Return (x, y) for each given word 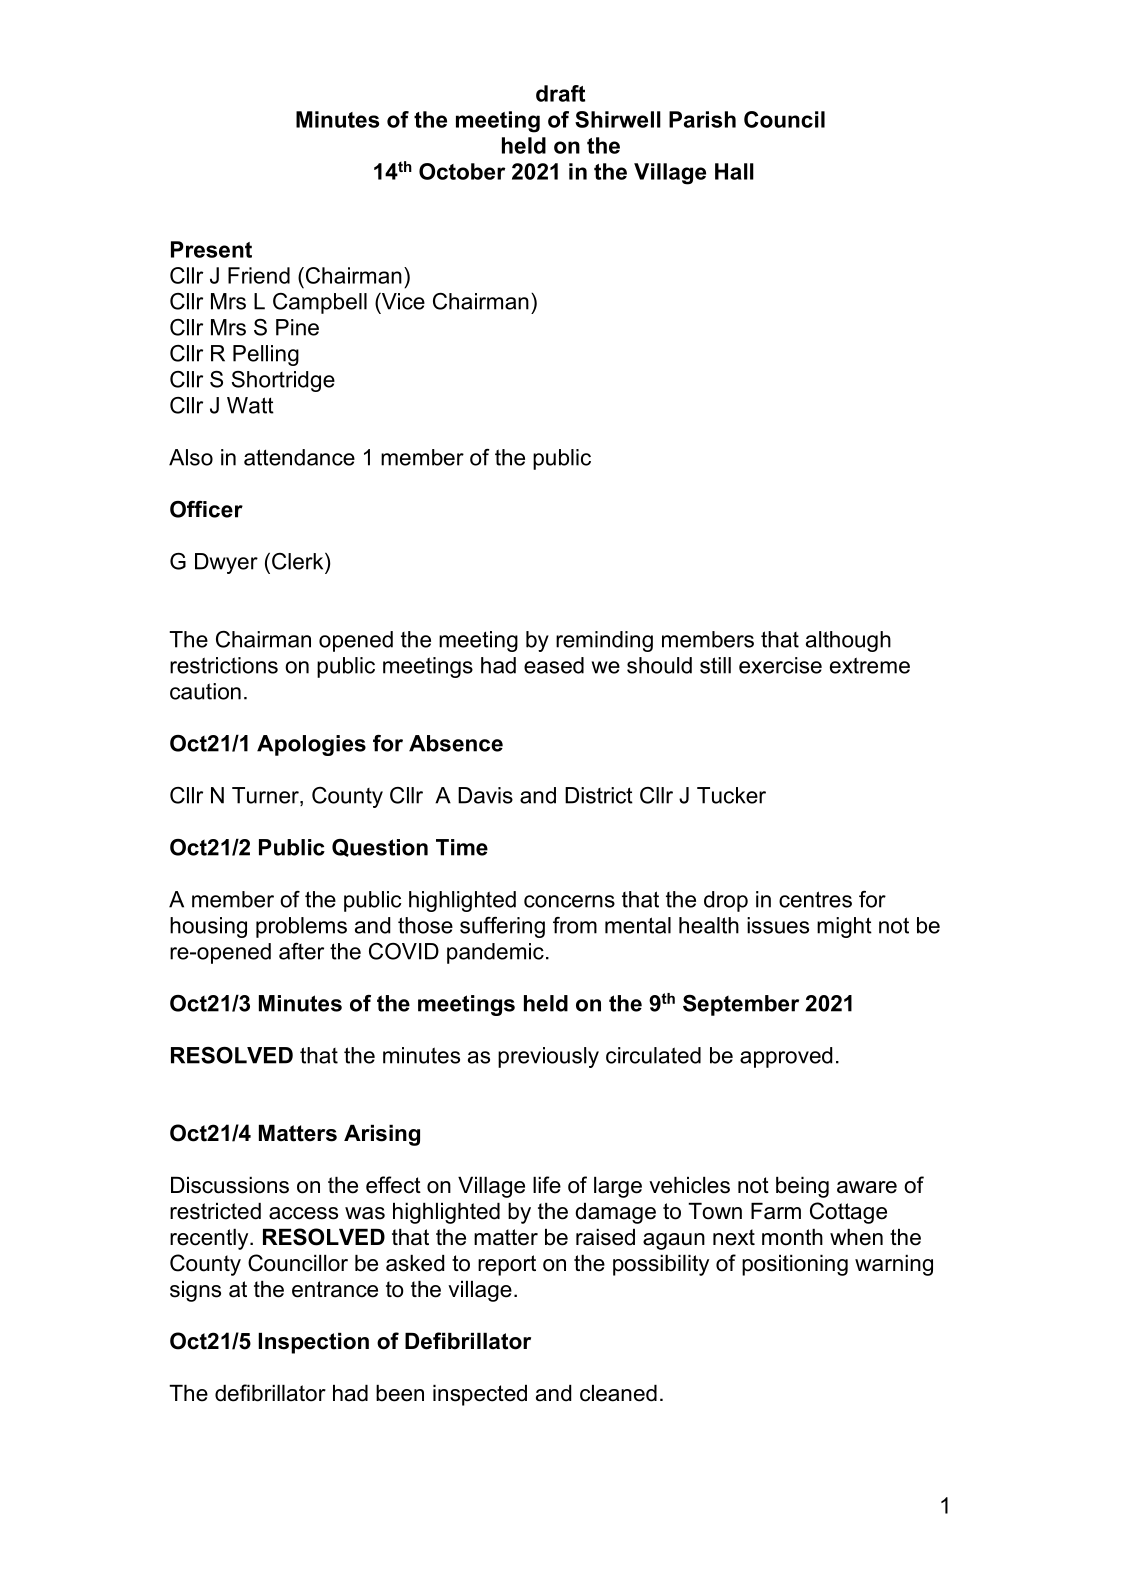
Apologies (311, 745)
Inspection (313, 1343)
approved (786, 1057)
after (301, 951)
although (848, 641)
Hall (734, 171)
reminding (604, 641)
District (599, 795)
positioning (795, 1265)
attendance (299, 457)
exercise (780, 665)
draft (560, 93)
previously (548, 1057)
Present (211, 249)
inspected (480, 1395)
